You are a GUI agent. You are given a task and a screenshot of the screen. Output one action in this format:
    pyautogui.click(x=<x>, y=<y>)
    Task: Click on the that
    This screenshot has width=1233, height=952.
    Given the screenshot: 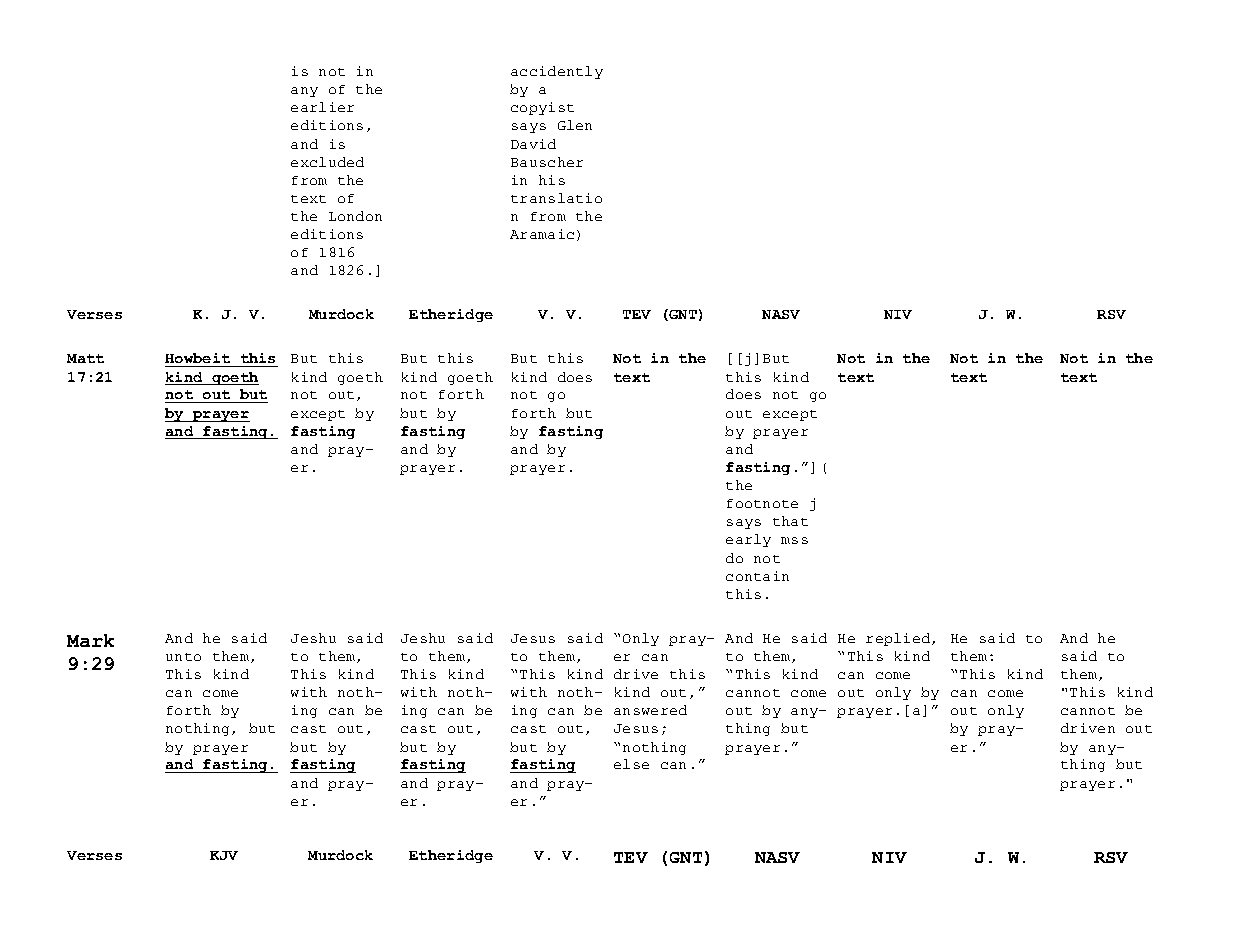 What is the action you would take?
    pyautogui.click(x=790, y=521)
